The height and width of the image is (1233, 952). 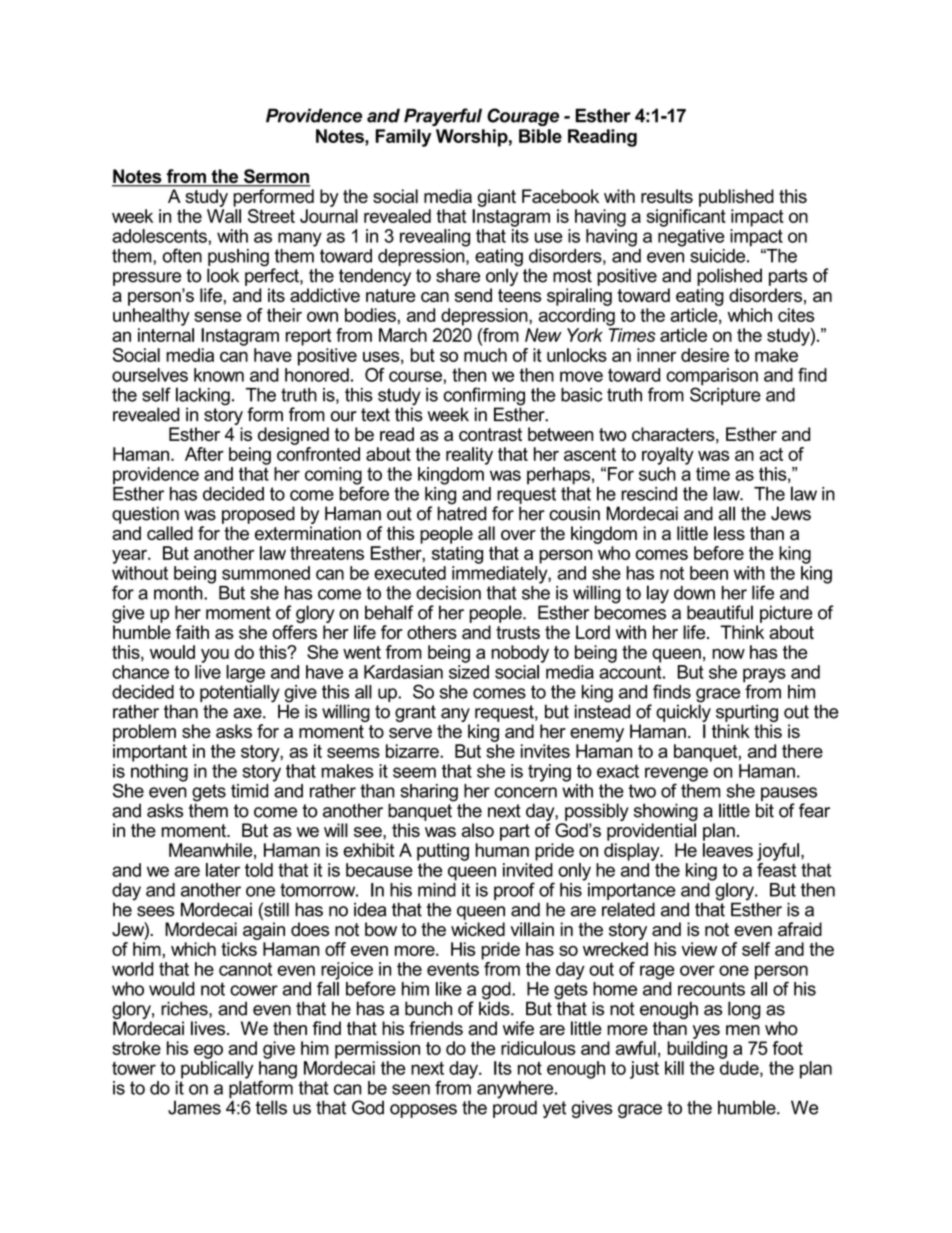 I want to click on beautiful, so click(x=720, y=612).
